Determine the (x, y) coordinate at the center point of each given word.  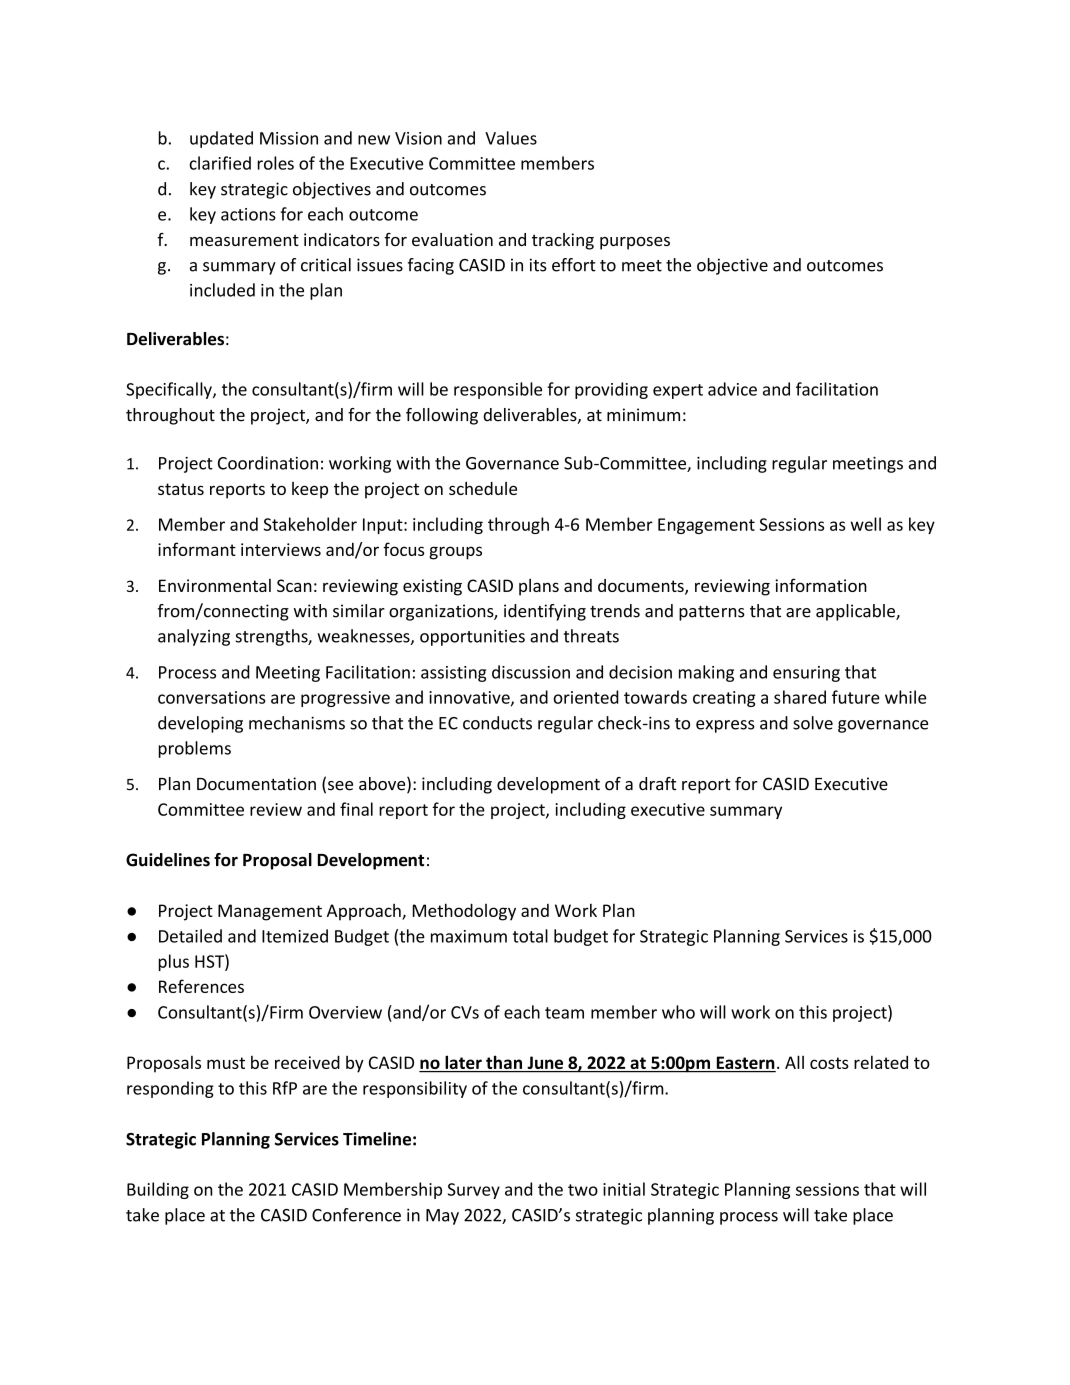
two (583, 1190)
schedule (483, 488)
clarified (220, 163)
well (866, 524)
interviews (281, 549)
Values (511, 138)
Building (158, 1190)
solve (813, 723)
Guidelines (168, 860)
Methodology (464, 912)
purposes (635, 243)
